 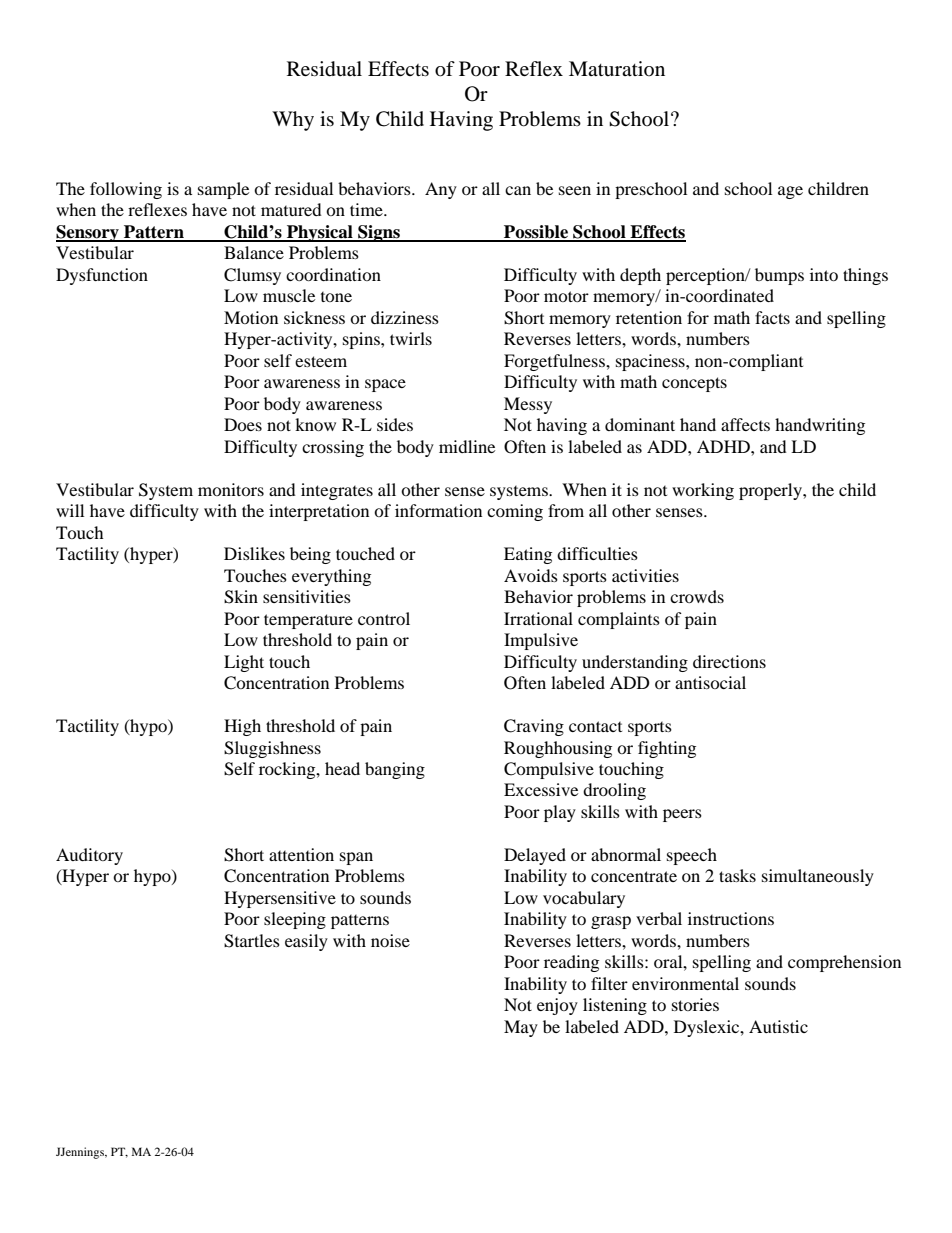 I want to click on properly, so click(x=771, y=491).
